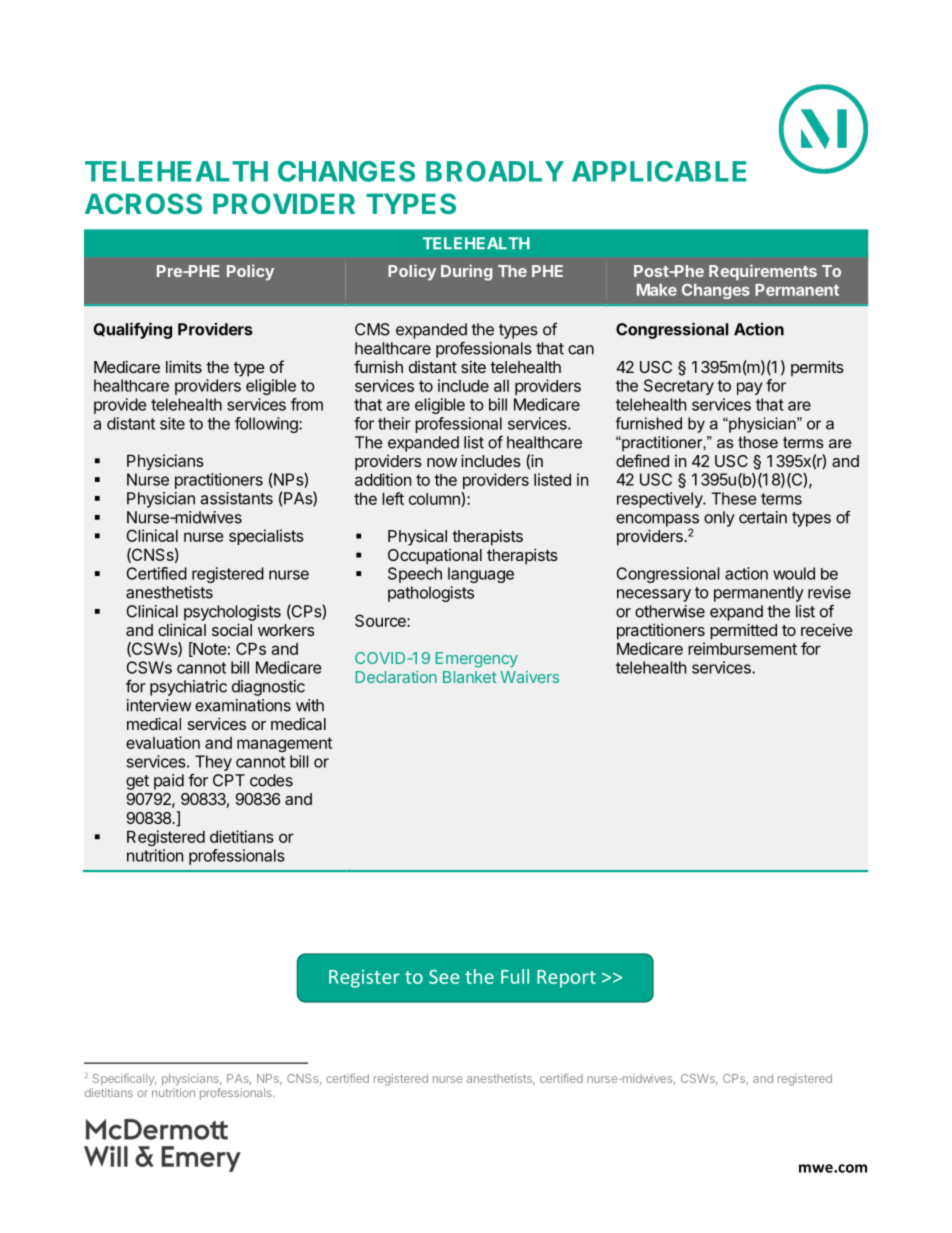 This image has width=952, height=1233. What do you see at coordinates (143, 203) in the image?
I see `ACROSS` at bounding box center [143, 203].
